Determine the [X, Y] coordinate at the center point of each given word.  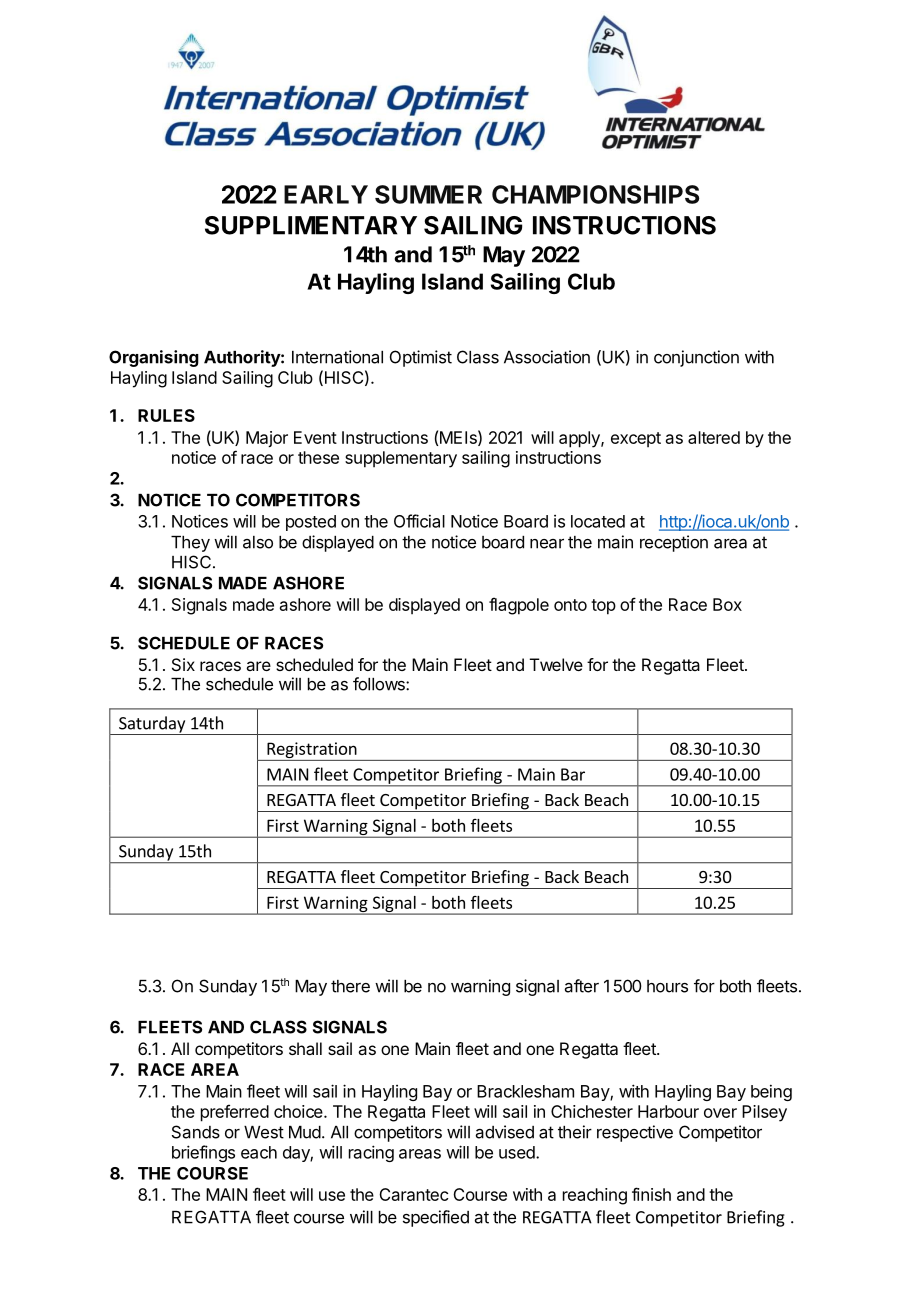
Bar [573, 774]
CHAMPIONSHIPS [595, 194]
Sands [196, 1132]
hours [667, 986]
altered [714, 437]
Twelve [556, 664]
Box [727, 604]
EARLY [326, 194]
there [350, 986]
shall [305, 1048]
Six [183, 664]
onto [570, 605]
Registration [312, 751]
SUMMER [428, 194]
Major [267, 439]
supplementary [401, 459]
